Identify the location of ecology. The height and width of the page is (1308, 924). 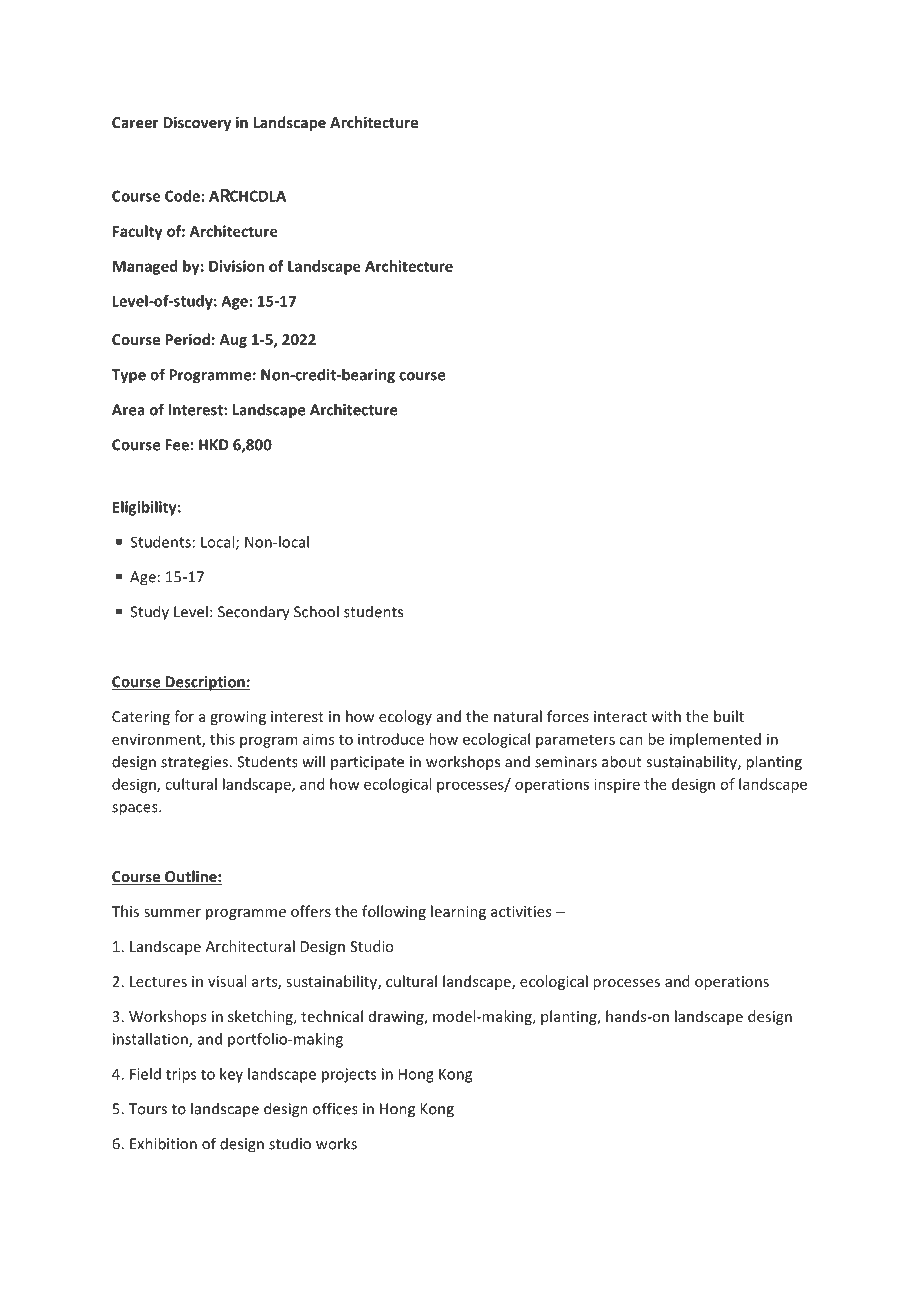
(405, 717).
